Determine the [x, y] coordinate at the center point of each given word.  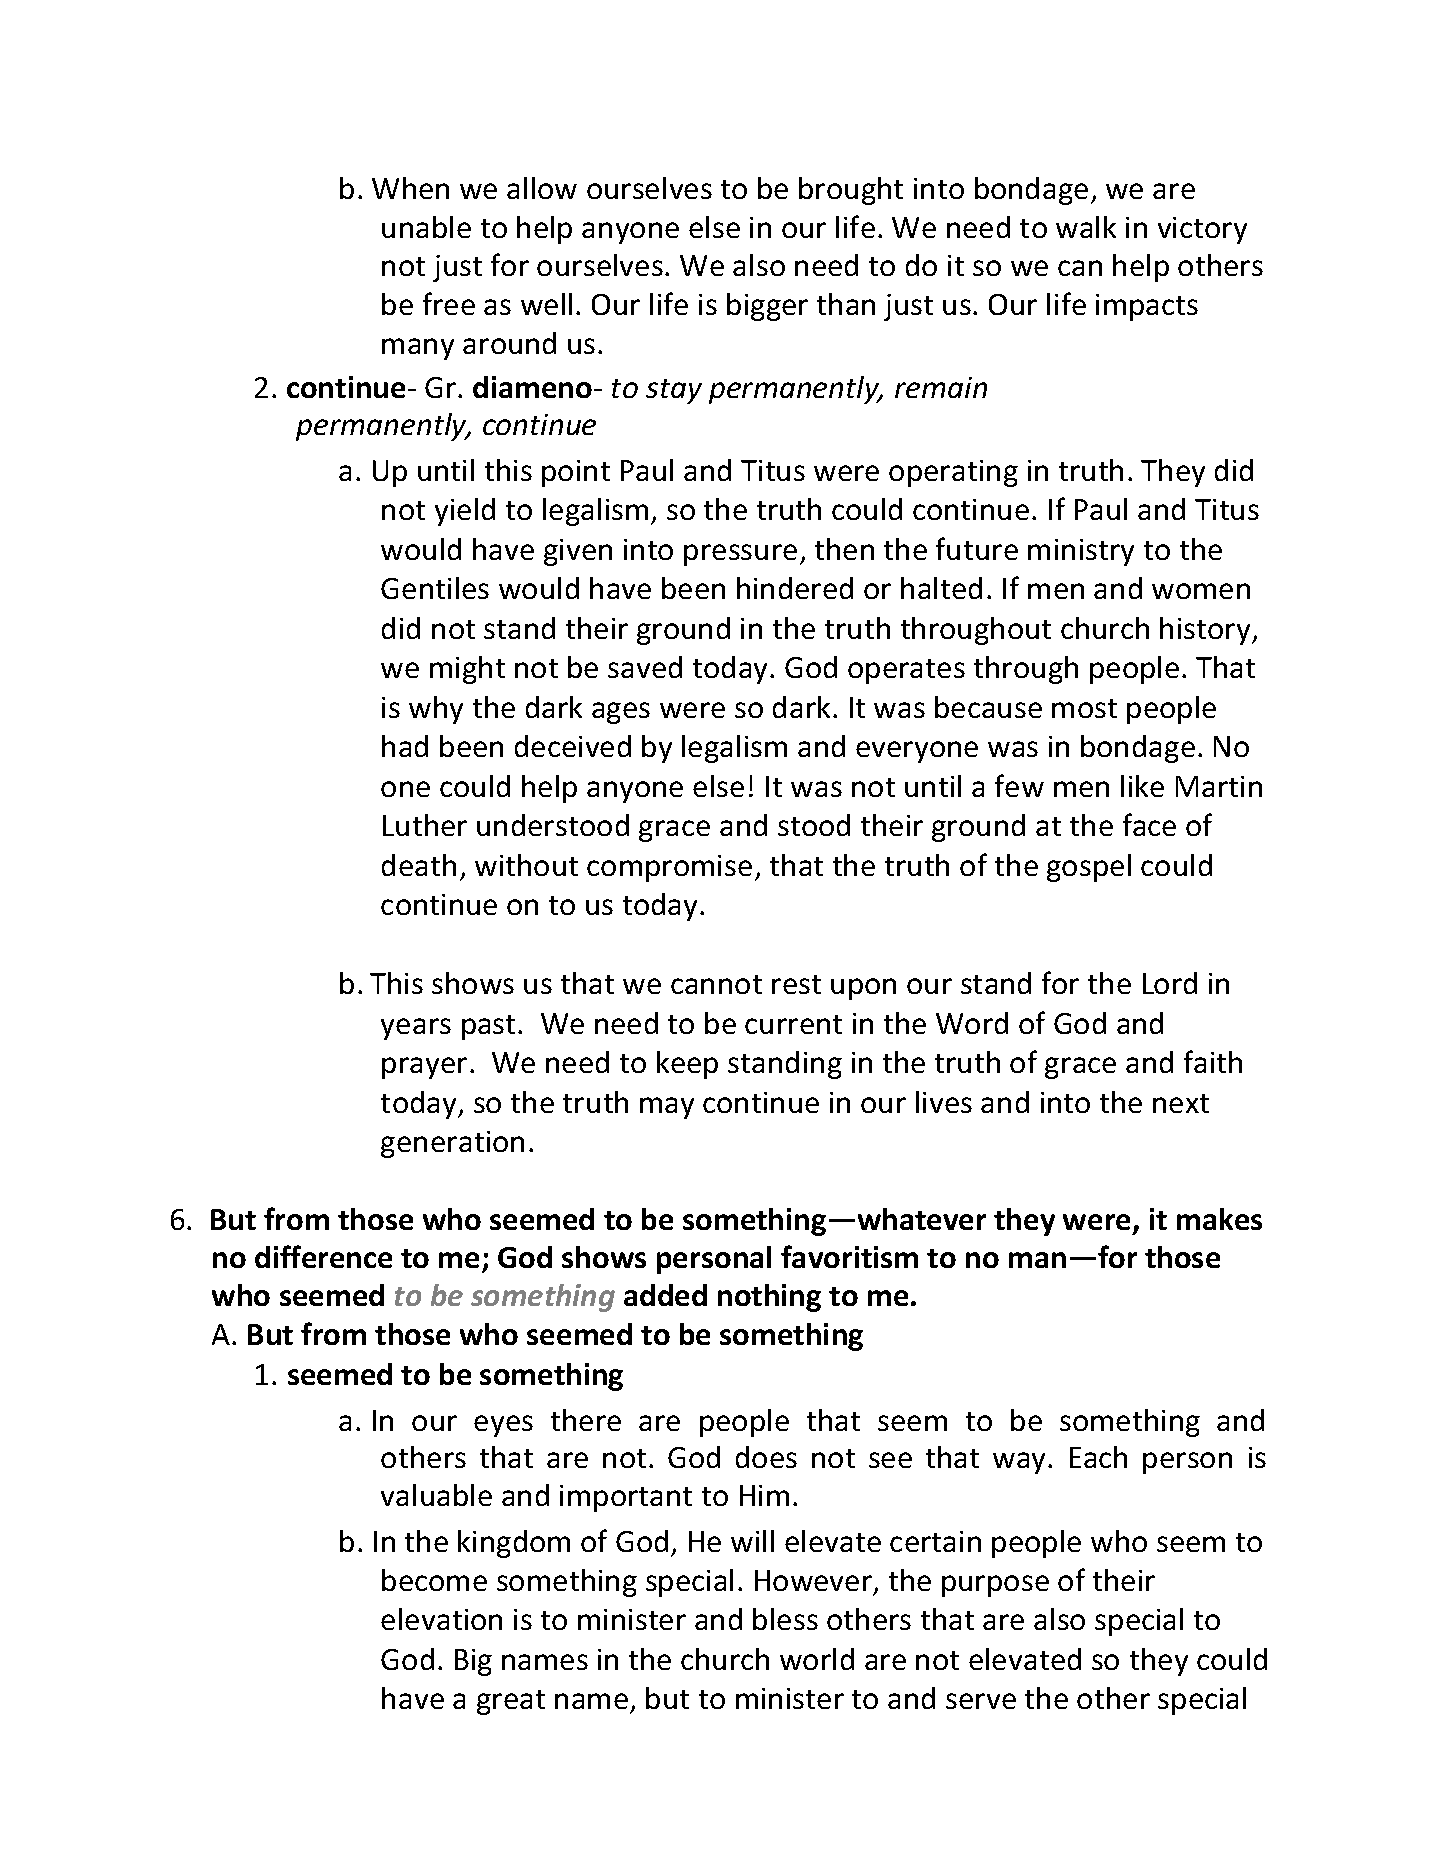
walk [1086, 227]
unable [426, 227]
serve [981, 1701]
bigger [767, 307]
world [817, 1659]
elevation [441, 1619]
